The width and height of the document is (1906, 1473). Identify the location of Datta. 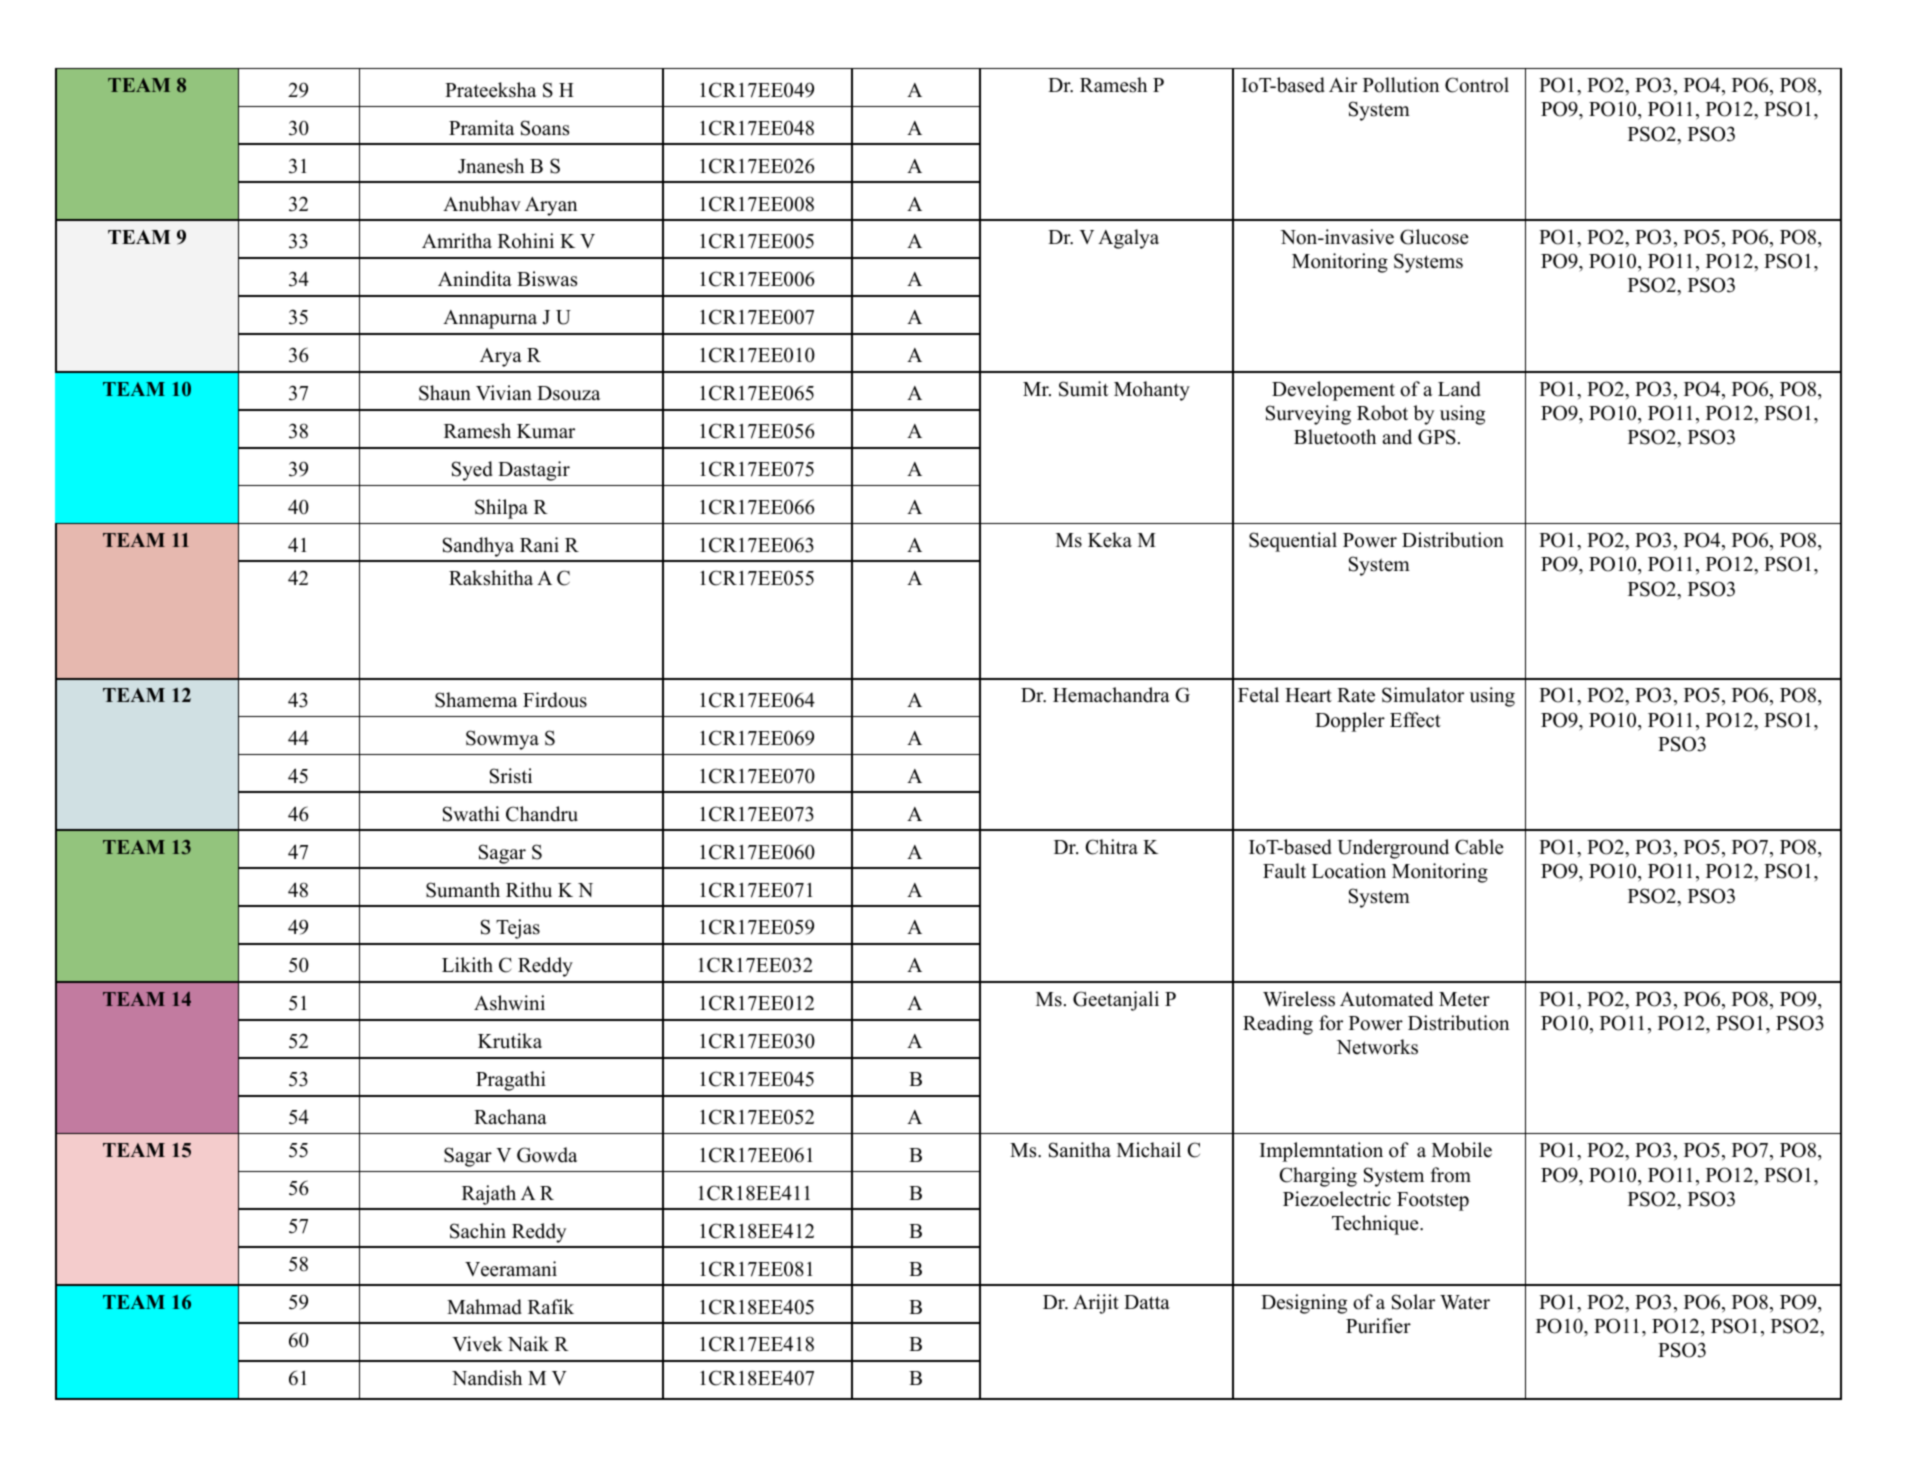
(1147, 1302).
